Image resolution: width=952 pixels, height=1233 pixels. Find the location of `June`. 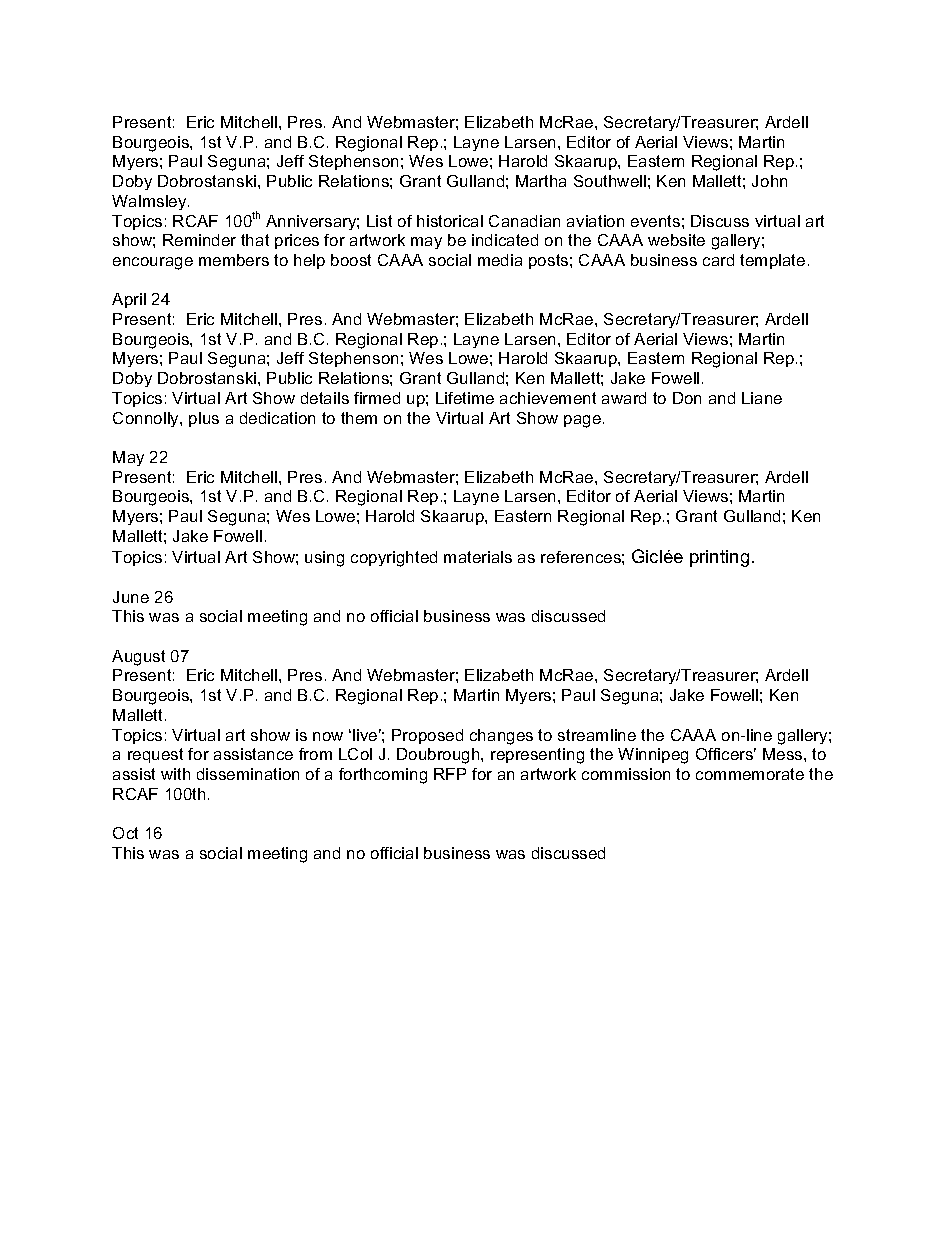

June is located at coordinates (131, 597).
